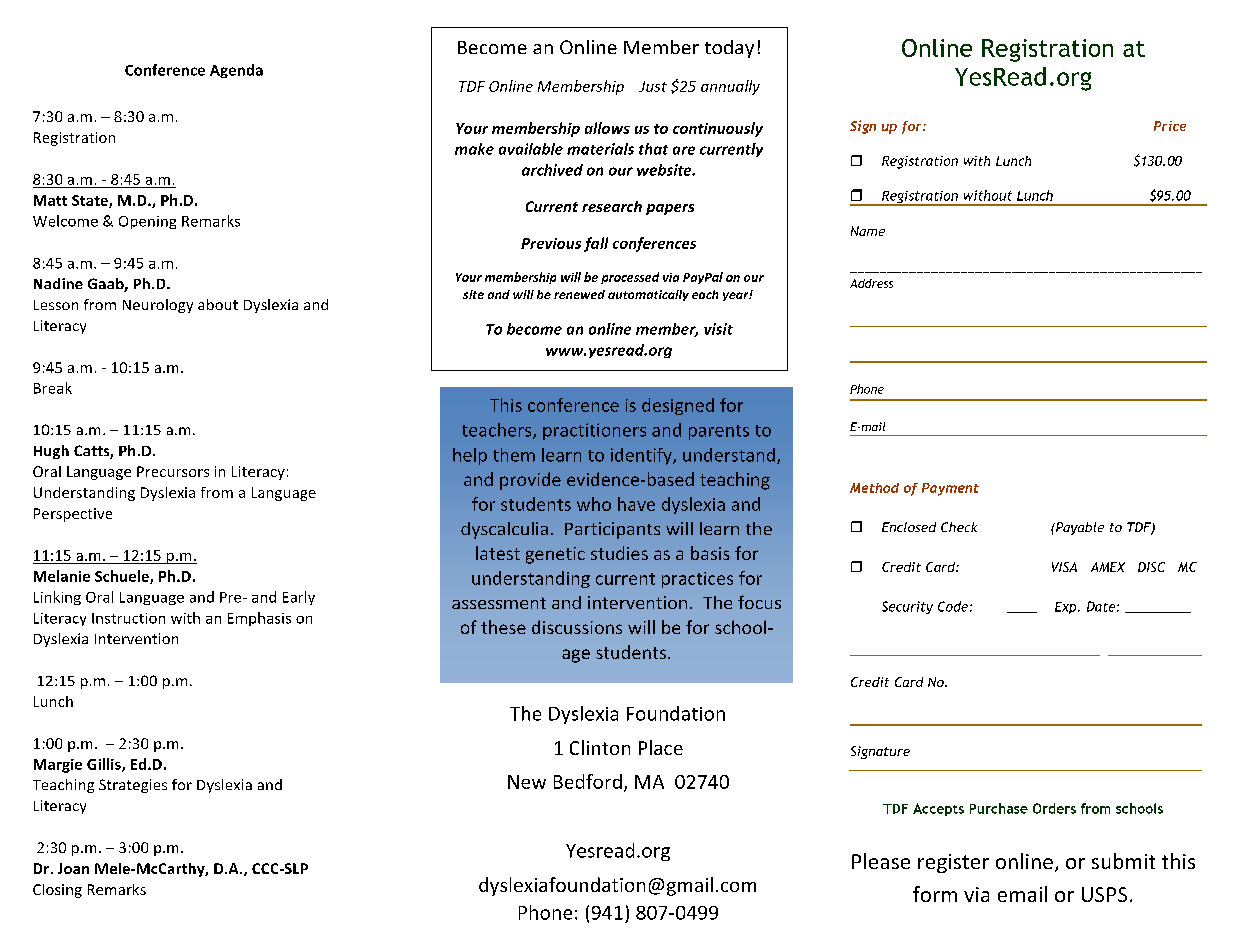  I want to click on Just, so click(653, 86).
